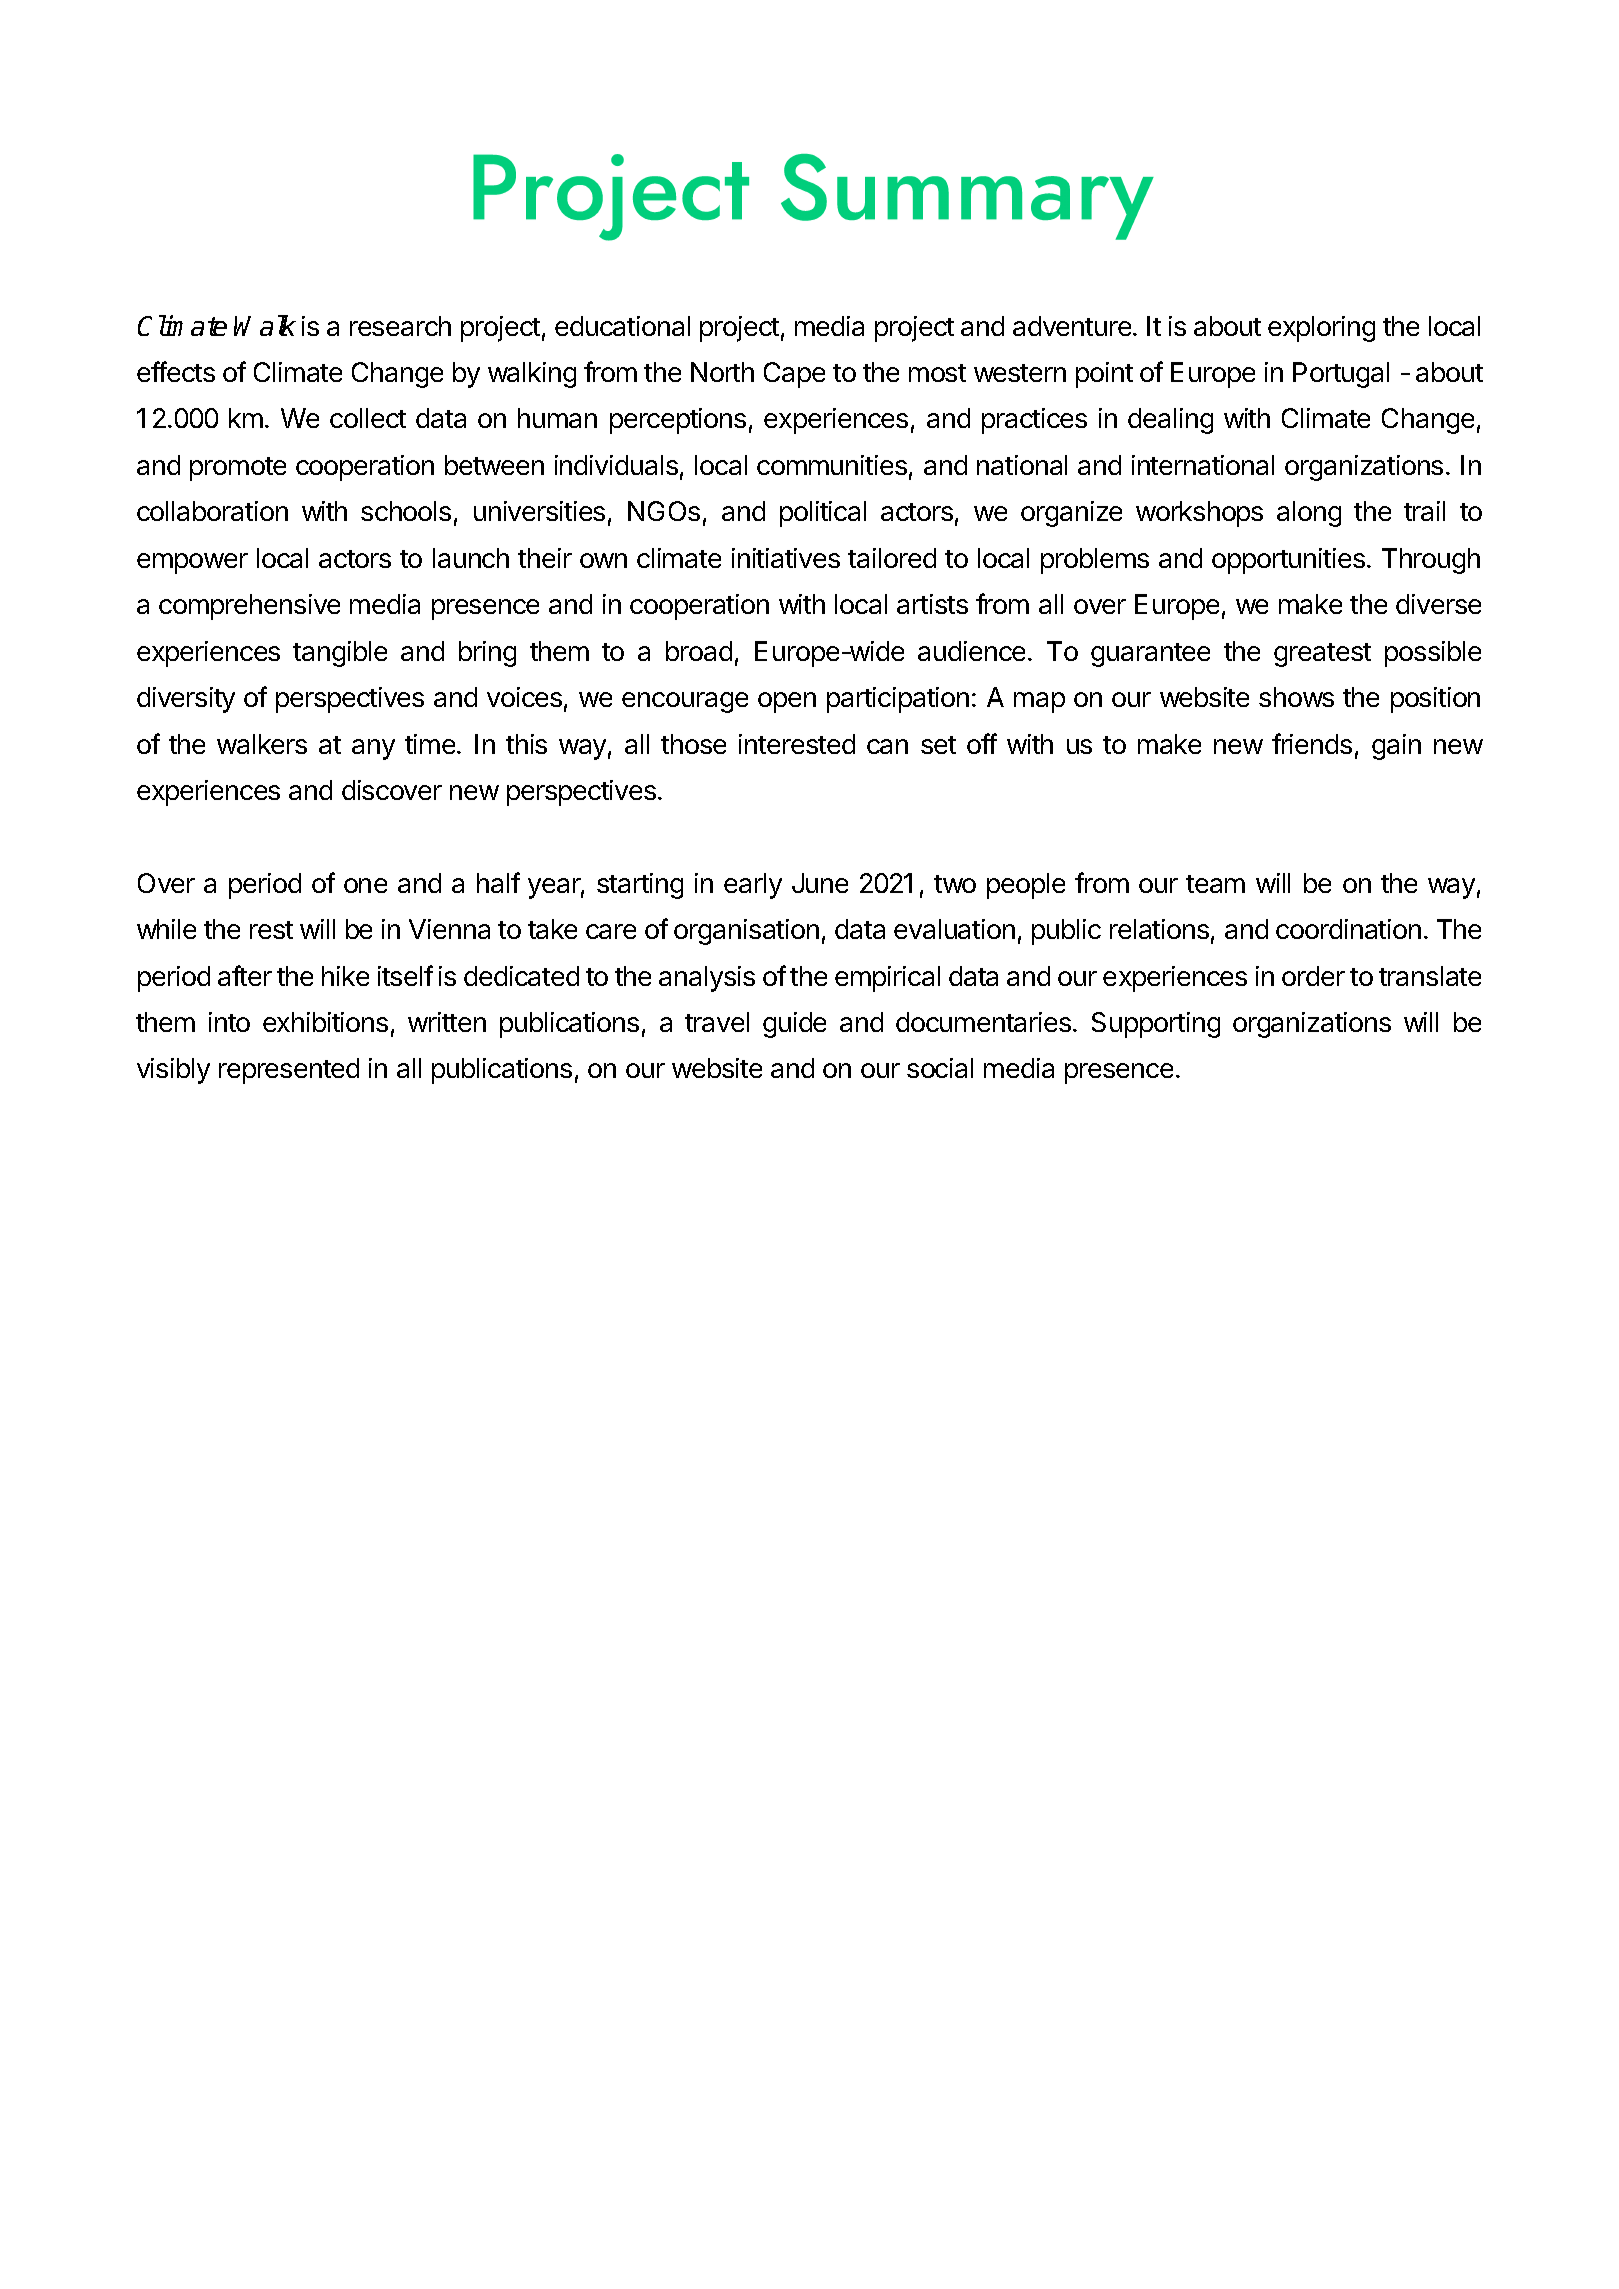  What do you see at coordinates (794, 1025) in the image?
I see `guide` at bounding box center [794, 1025].
